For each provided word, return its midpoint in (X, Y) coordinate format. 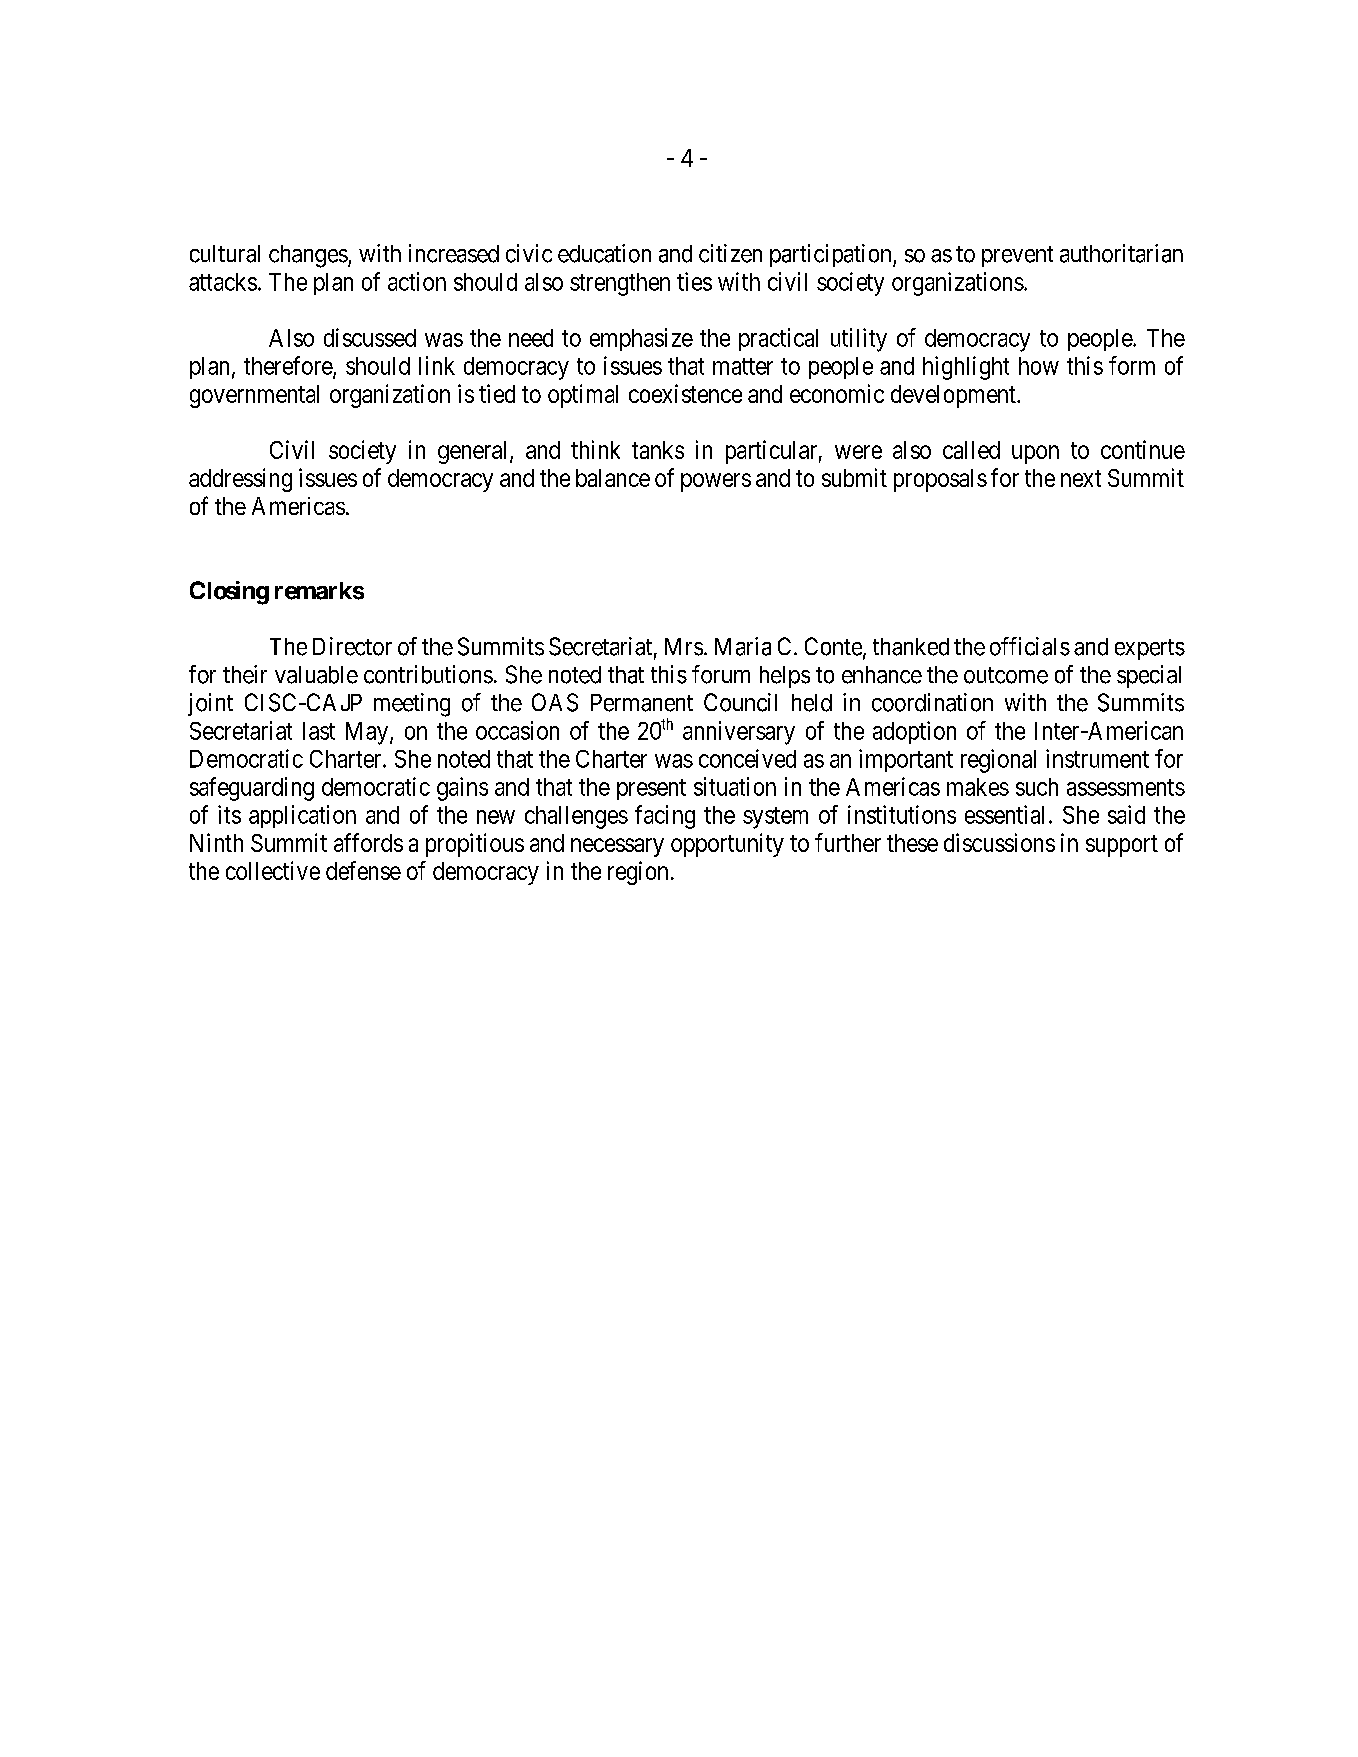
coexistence (685, 393)
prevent (1017, 256)
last (319, 731)
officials (1030, 646)
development (954, 396)
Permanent (642, 703)
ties (694, 281)
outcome (1006, 675)
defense (363, 870)
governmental (254, 396)
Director (352, 646)
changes (308, 256)
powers (716, 482)
